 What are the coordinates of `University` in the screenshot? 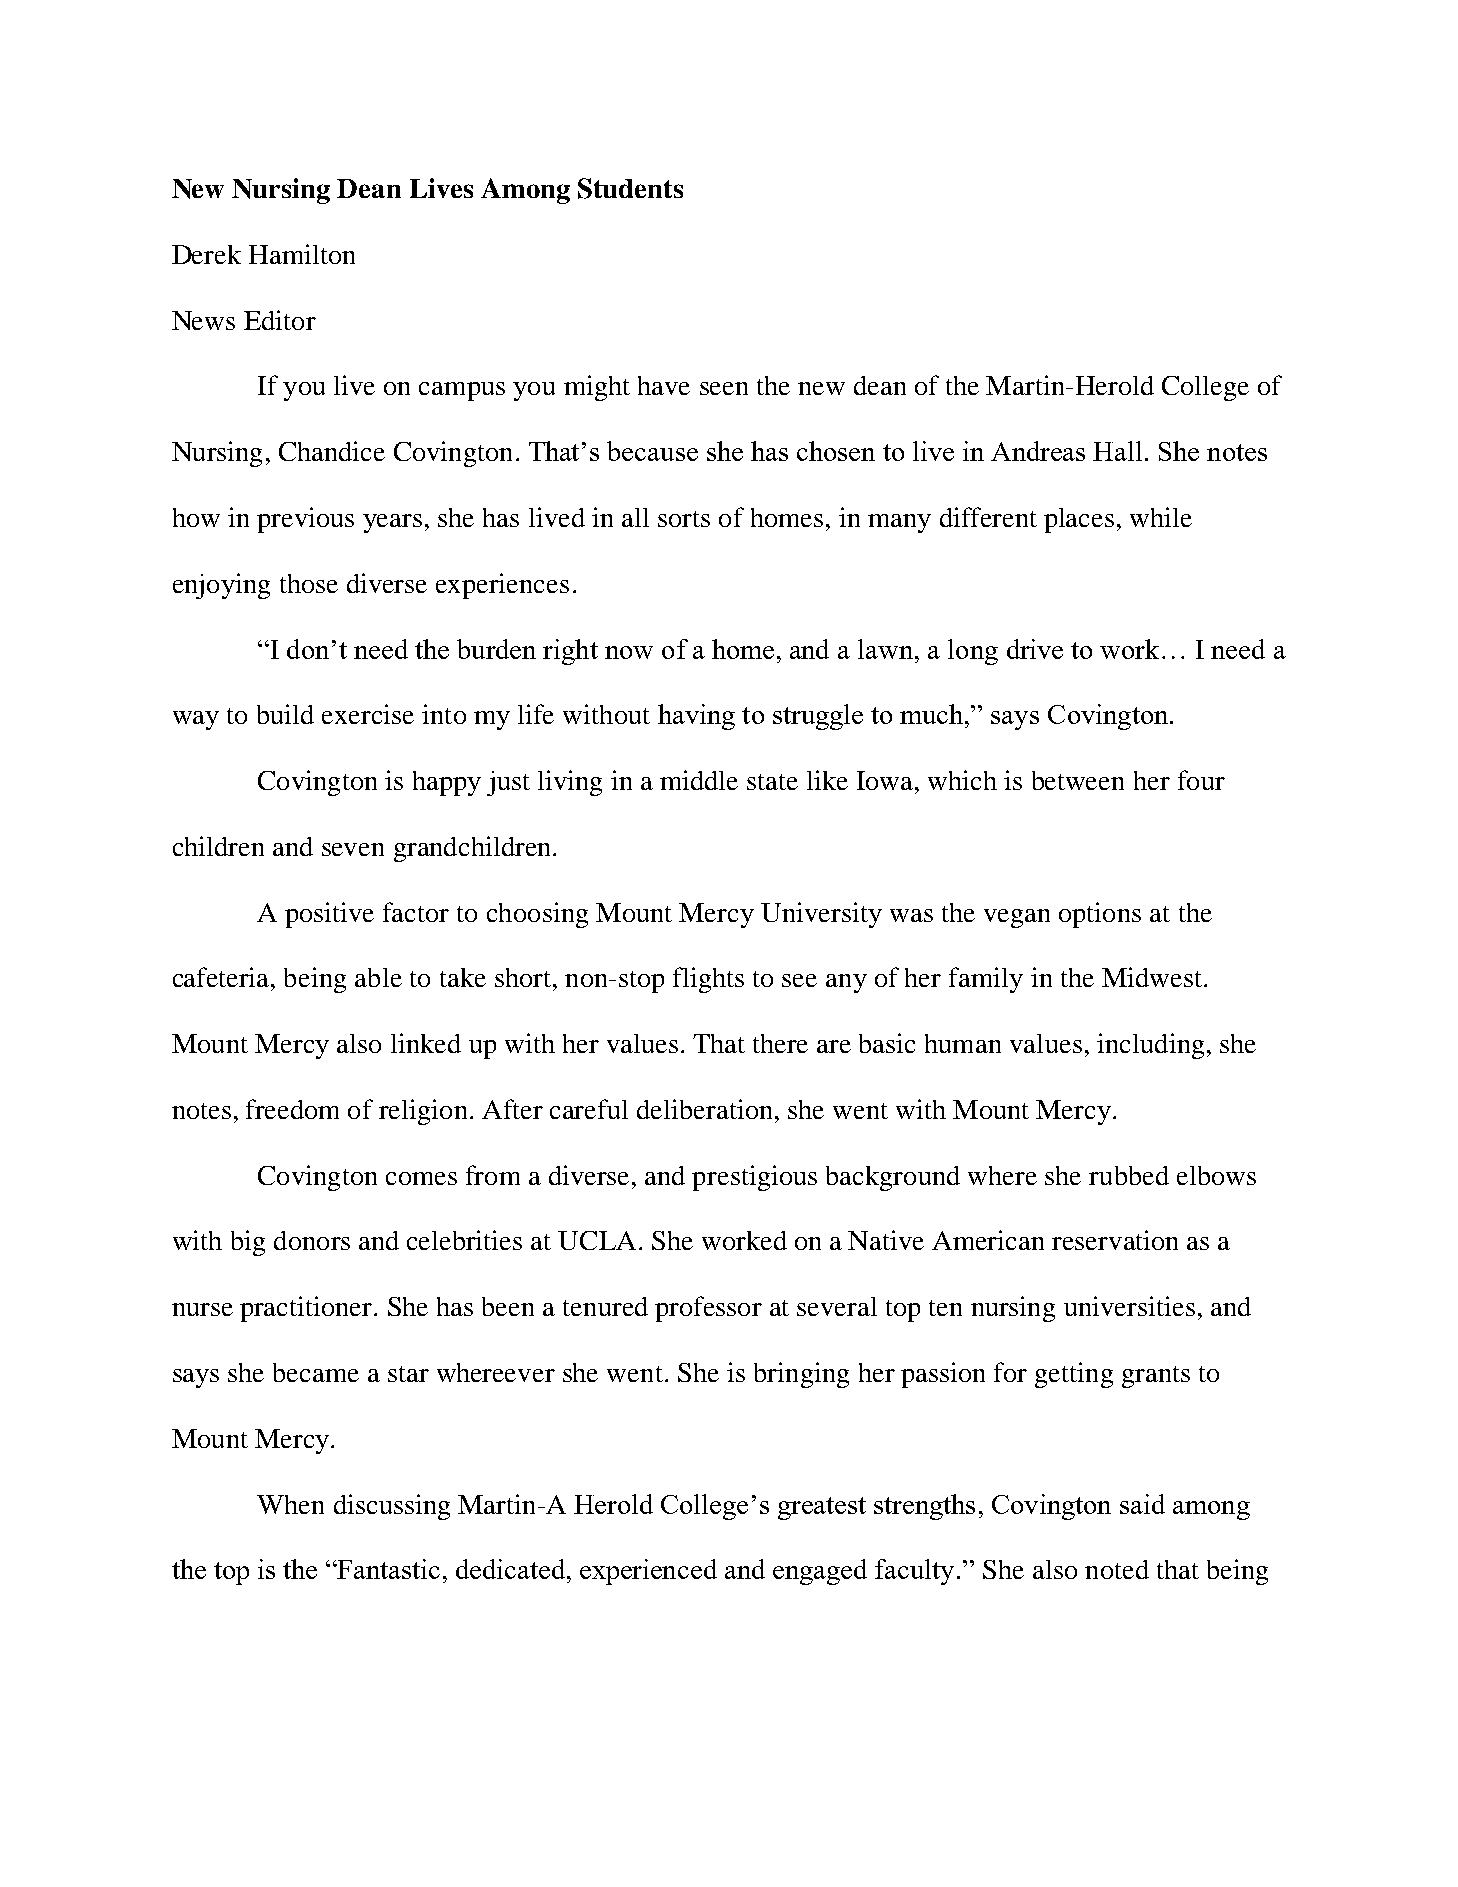 It's located at (821, 915).
